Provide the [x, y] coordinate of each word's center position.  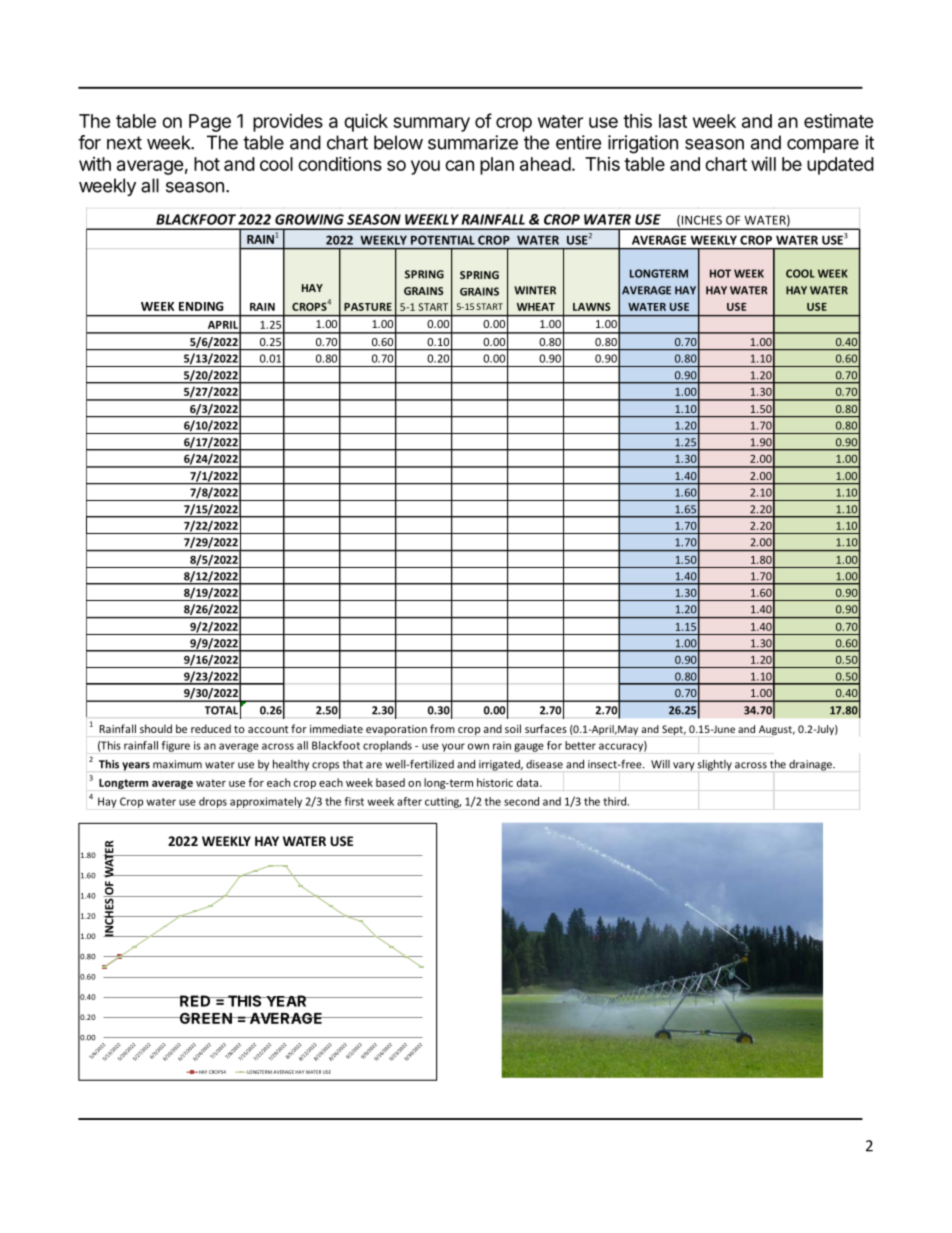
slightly [714, 765]
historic [495, 782]
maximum [177, 764]
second [521, 801]
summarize [473, 142]
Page [210, 123]
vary [684, 766]
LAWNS [591, 307]
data [527, 782]
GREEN [205, 1018]
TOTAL [221, 710]
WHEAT [536, 307]
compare [823, 146]
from [442, 728]
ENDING [201, 306]
